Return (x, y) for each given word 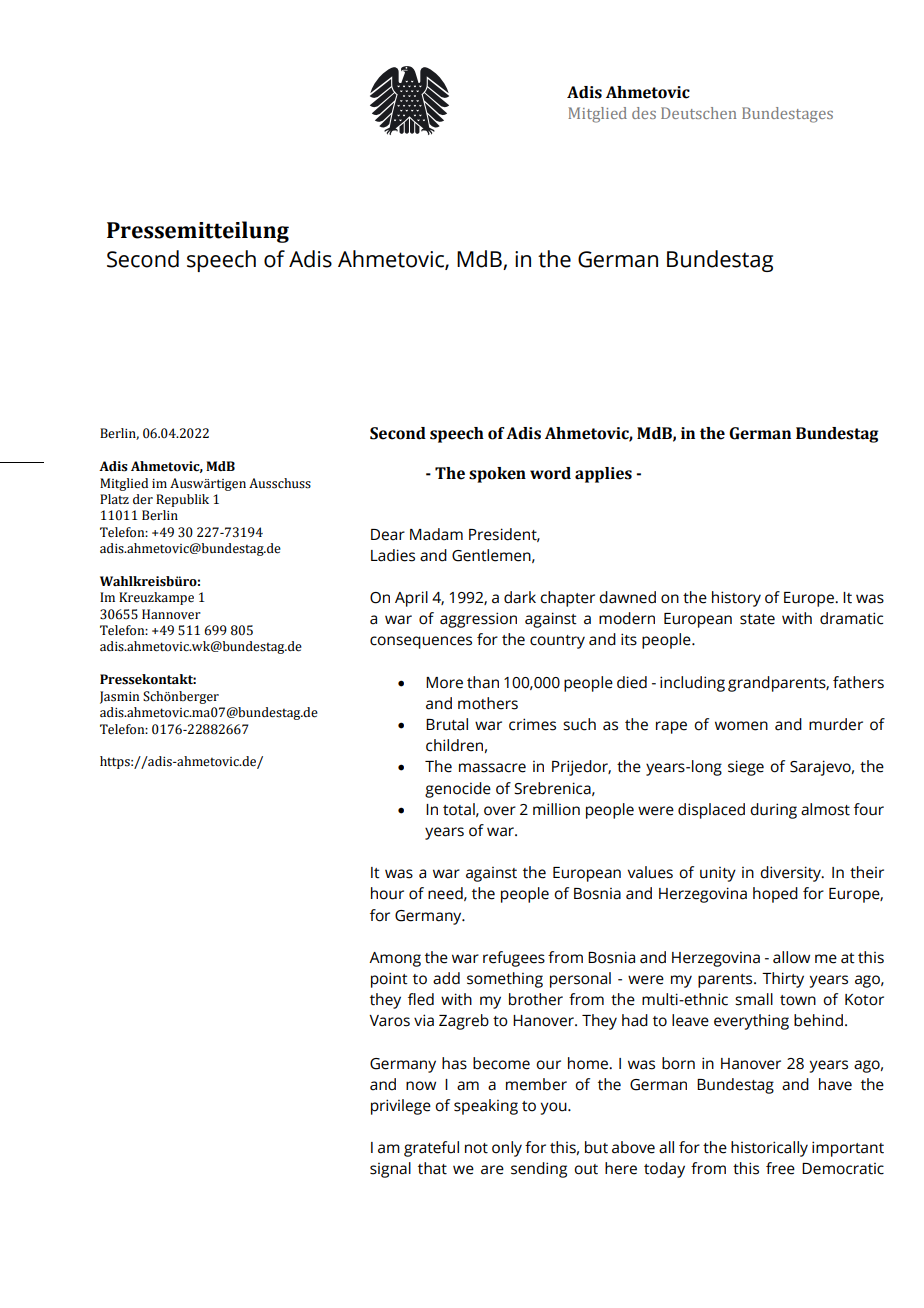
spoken (497, 475)
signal (390, 1170)
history (736, 599)
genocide (458, 790)
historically (769, 1149)
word (550, 473)
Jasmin (119, 697)
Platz (114, 499)
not (476, 1148)
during (773, 811)
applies (603, 475)
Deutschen (699, 113)
